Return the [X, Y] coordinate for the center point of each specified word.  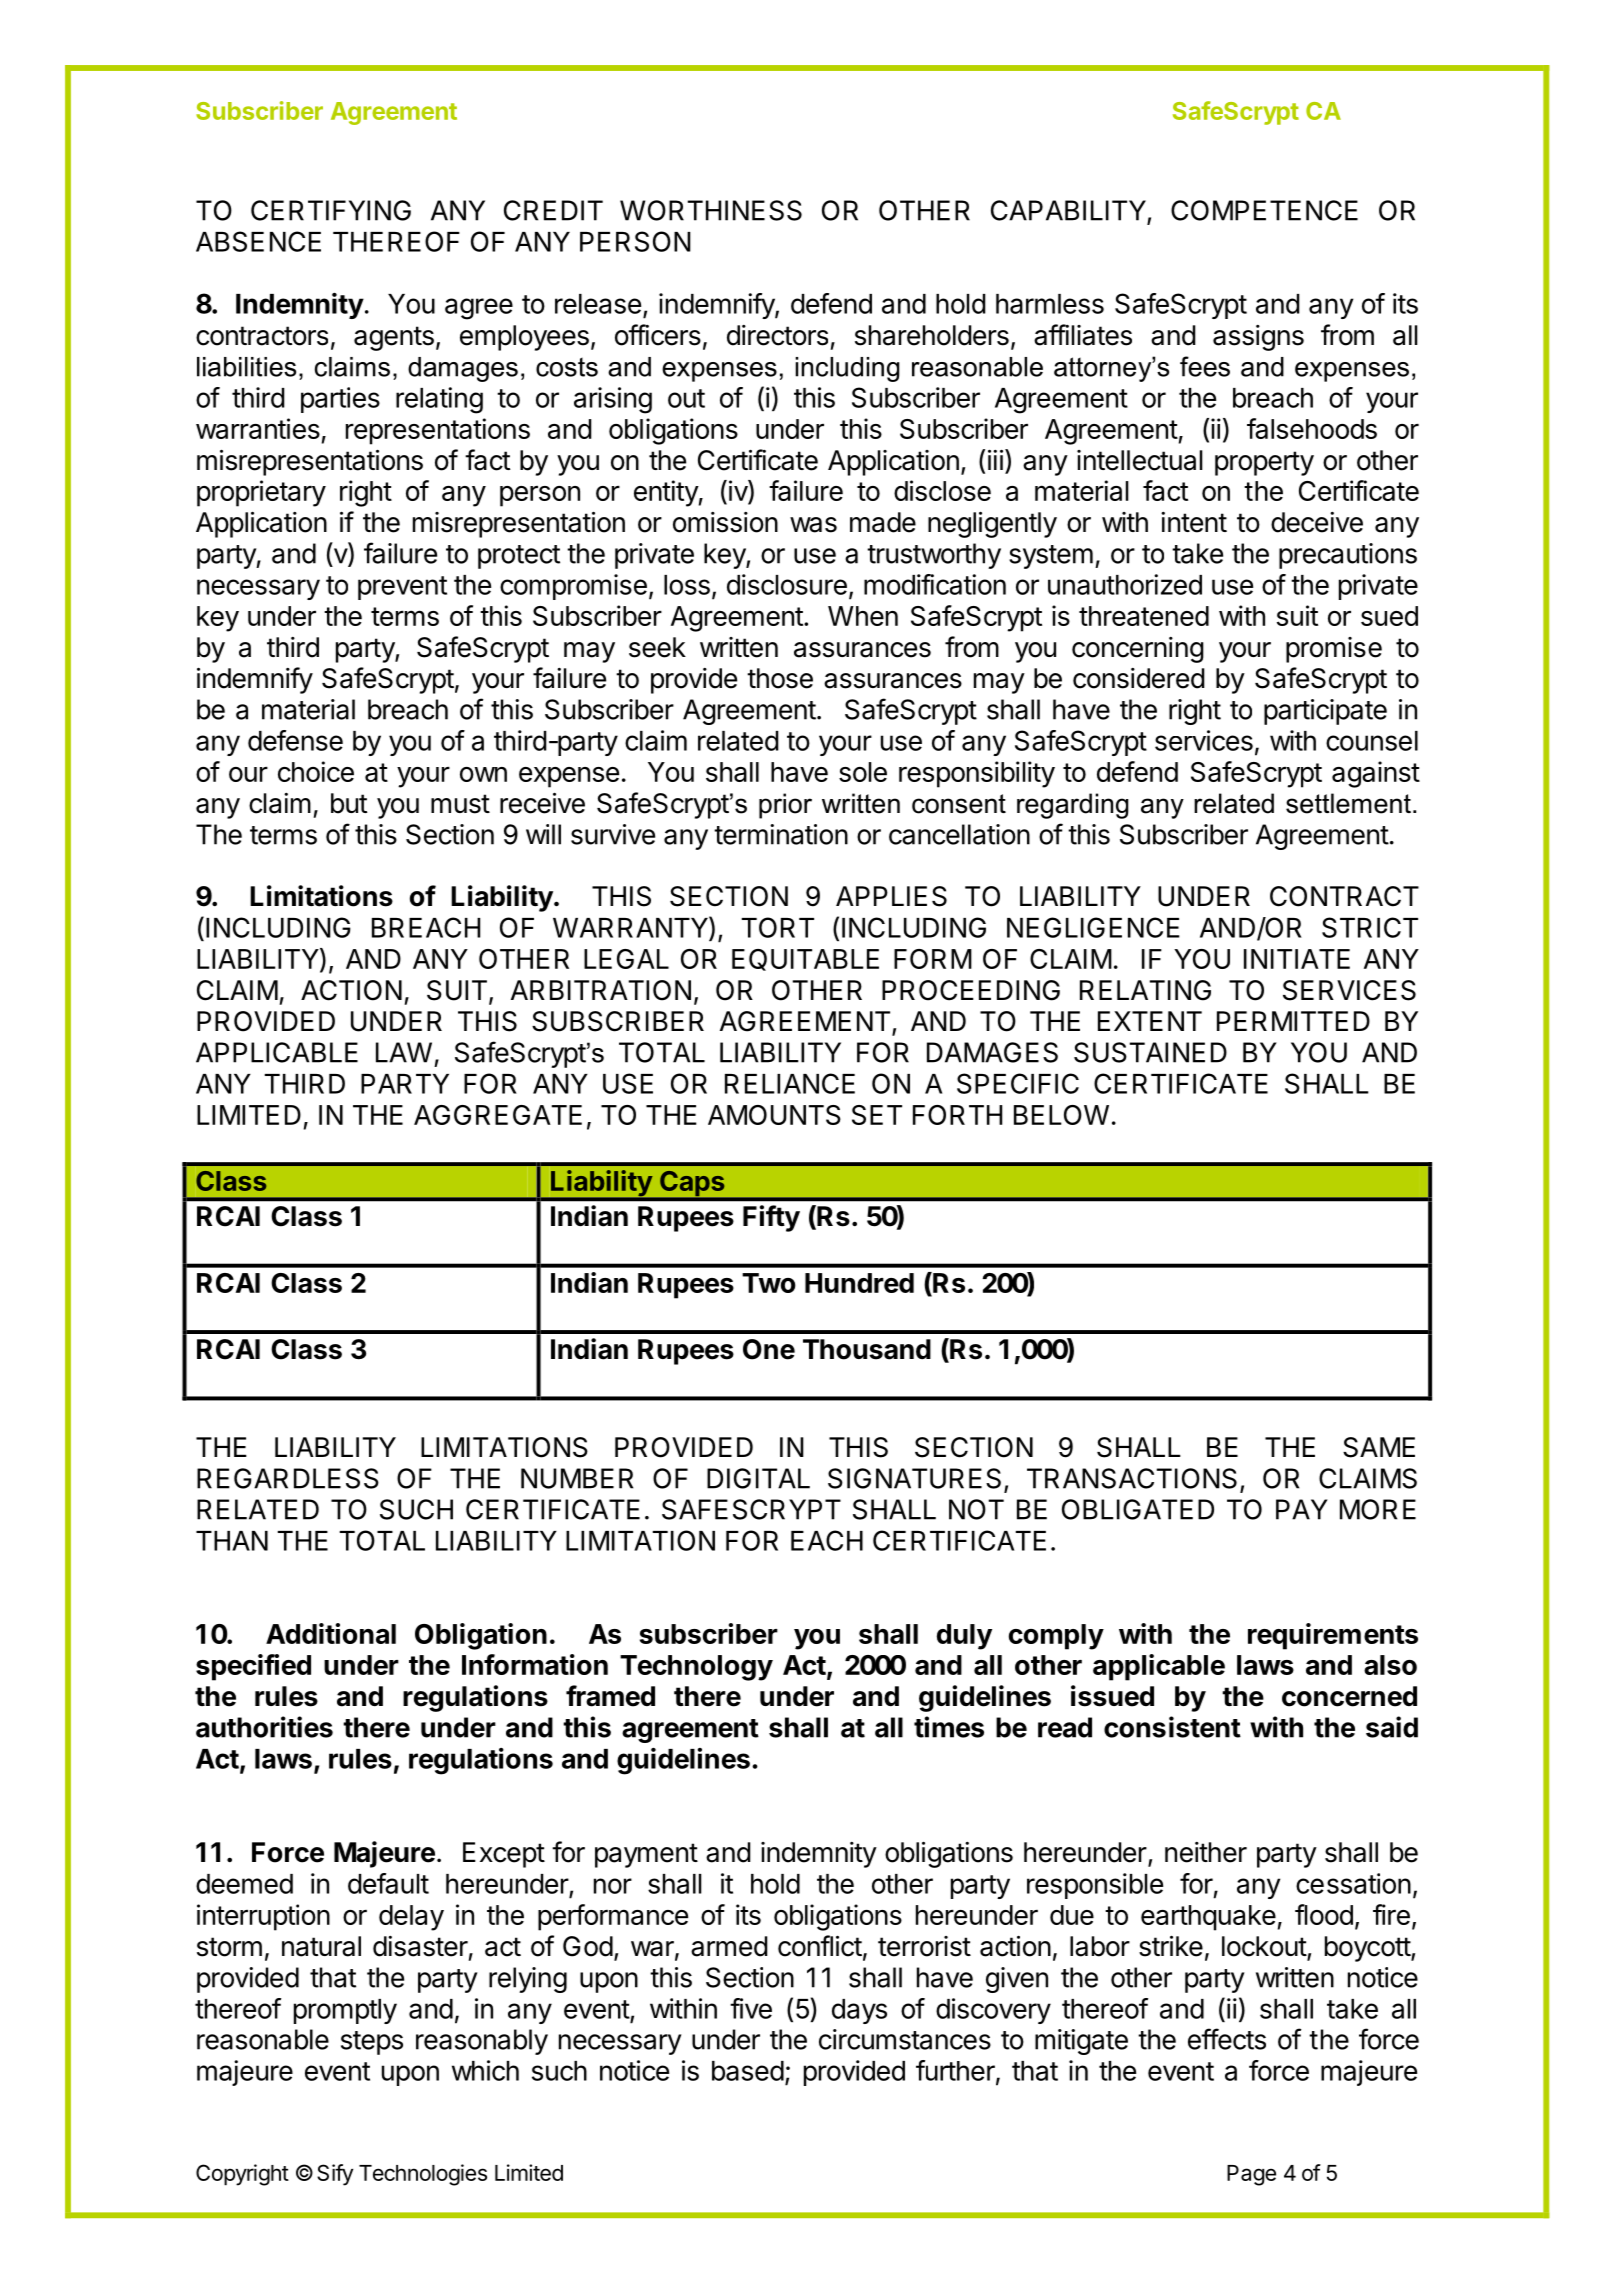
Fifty [771, 1218]
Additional [331, 1633]
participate [1325, 712]
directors [777, 335]
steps [372, 2043]
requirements [1333, 1636]
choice [316, 771]
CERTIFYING [331, 210]
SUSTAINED [1150, 1052]
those [780, 678]
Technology [696, 1668]
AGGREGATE [498, 1115]
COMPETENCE [1264, 210]
